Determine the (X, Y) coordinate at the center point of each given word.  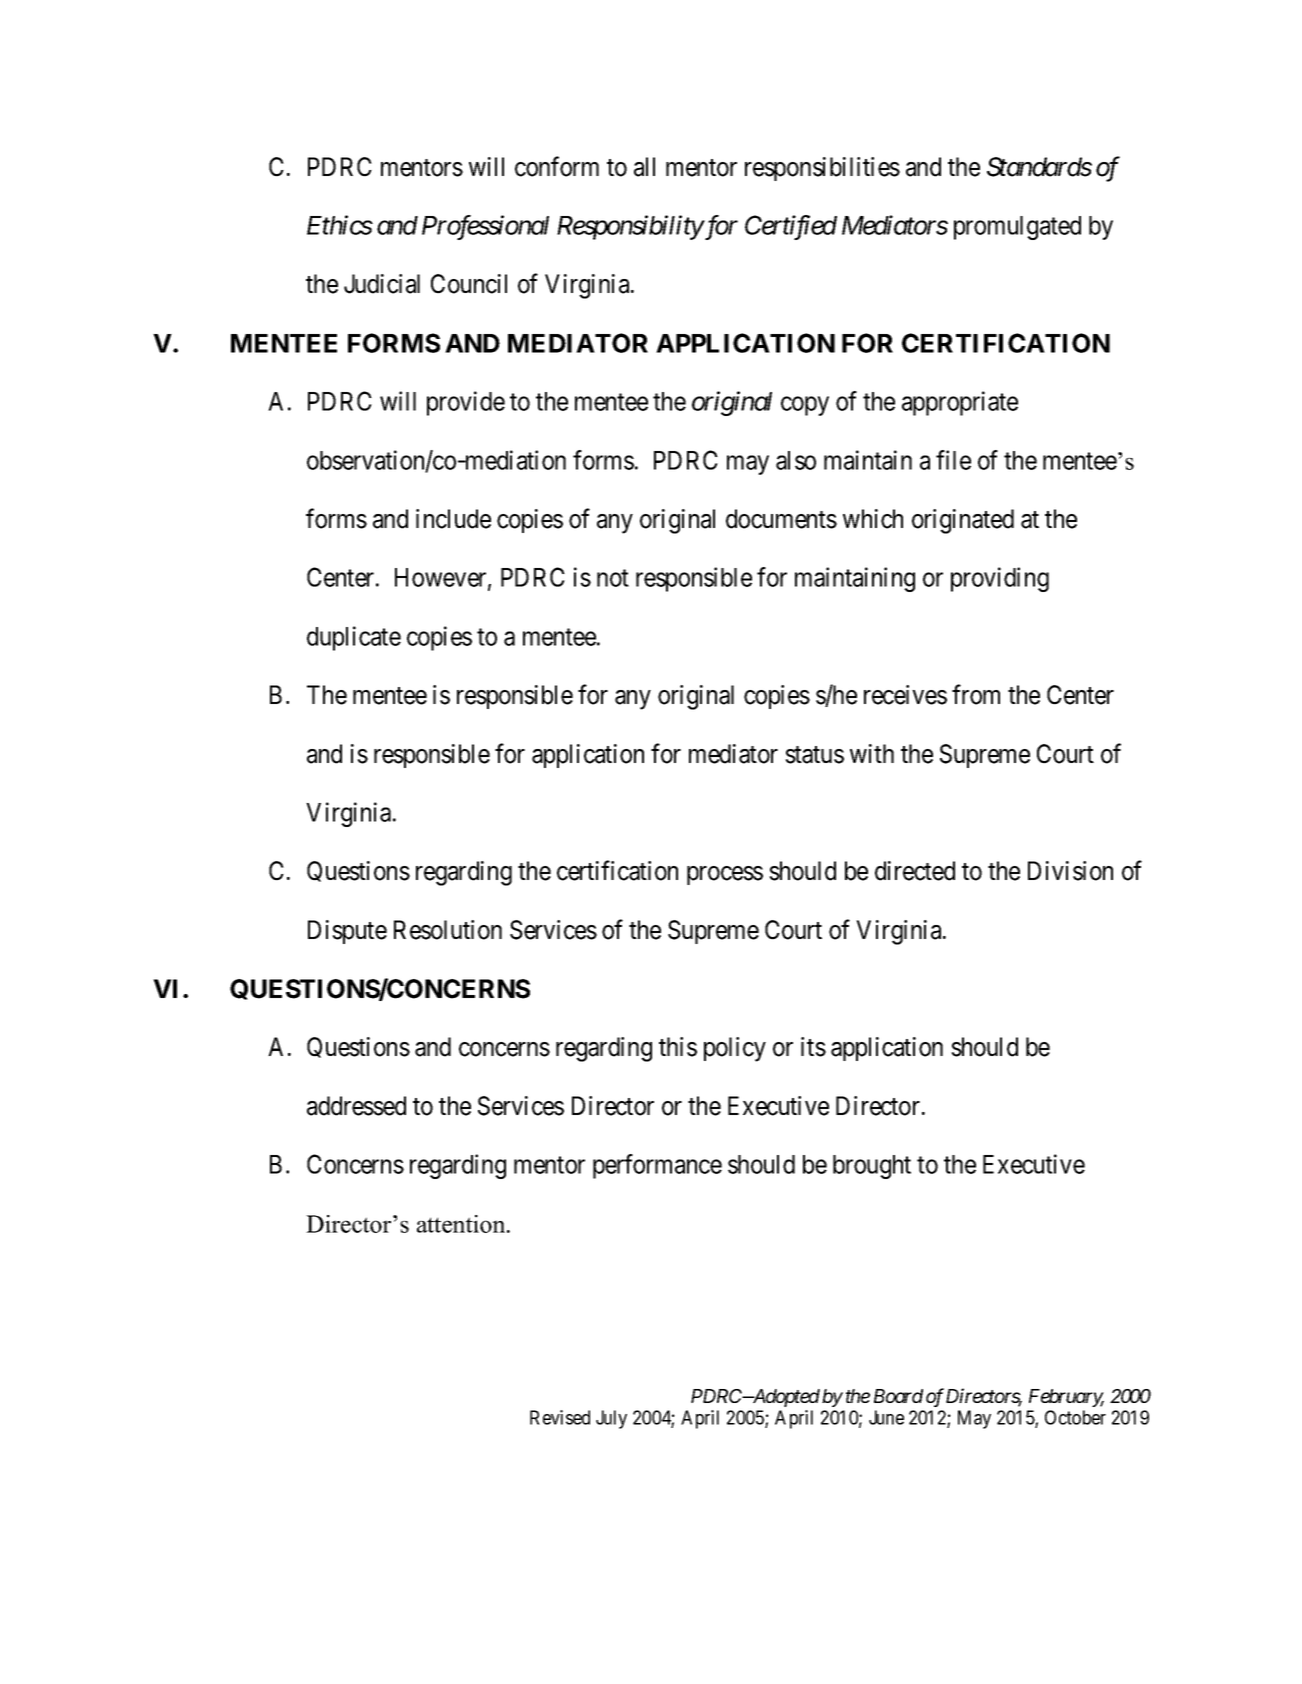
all (644, 167)
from (976, 694)
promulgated (1017, 228)
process (725, 875)
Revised (560, 1417)
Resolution (448, 930)
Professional (485, 227)
